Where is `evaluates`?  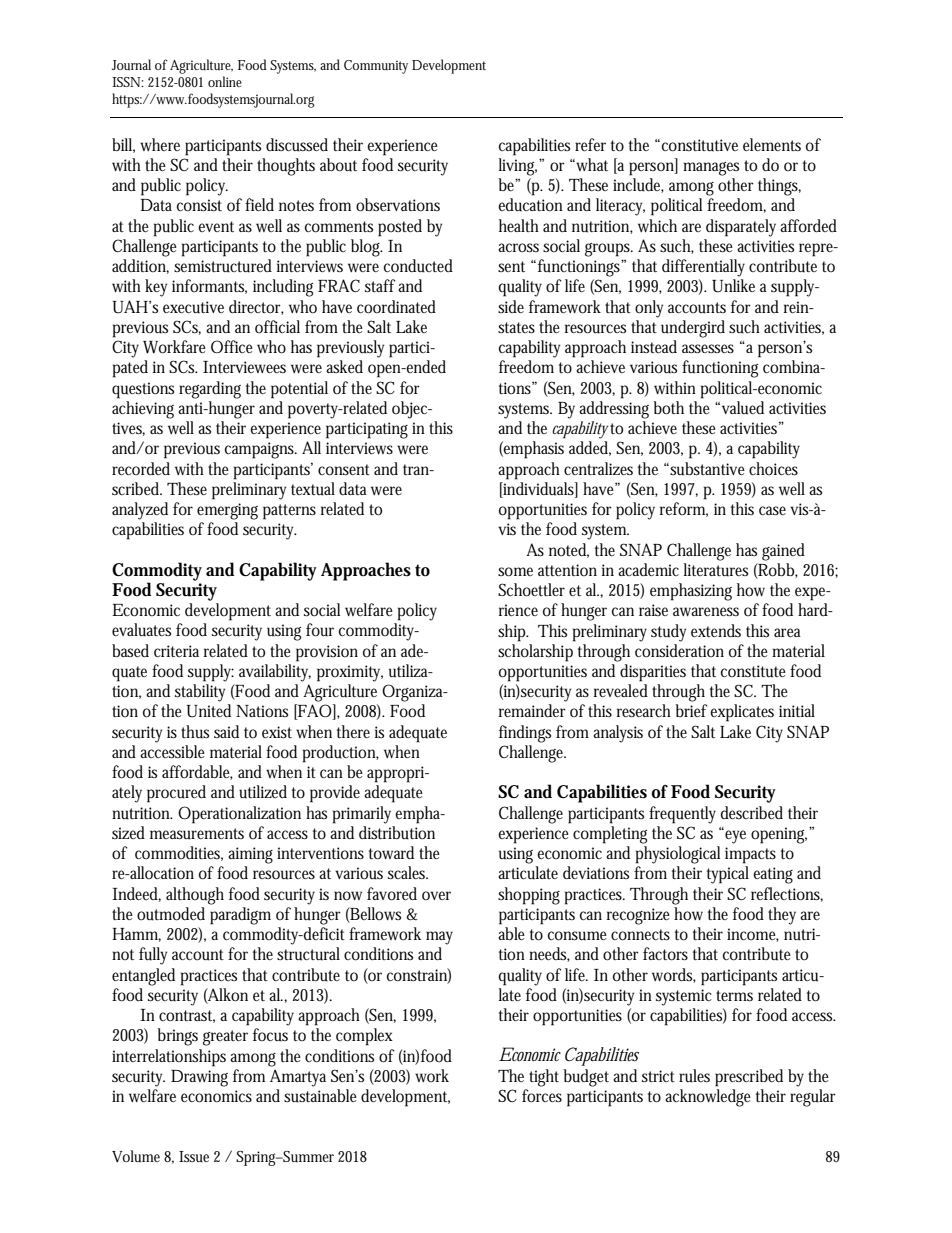 evaluates is located at coordinates (141, 630).
